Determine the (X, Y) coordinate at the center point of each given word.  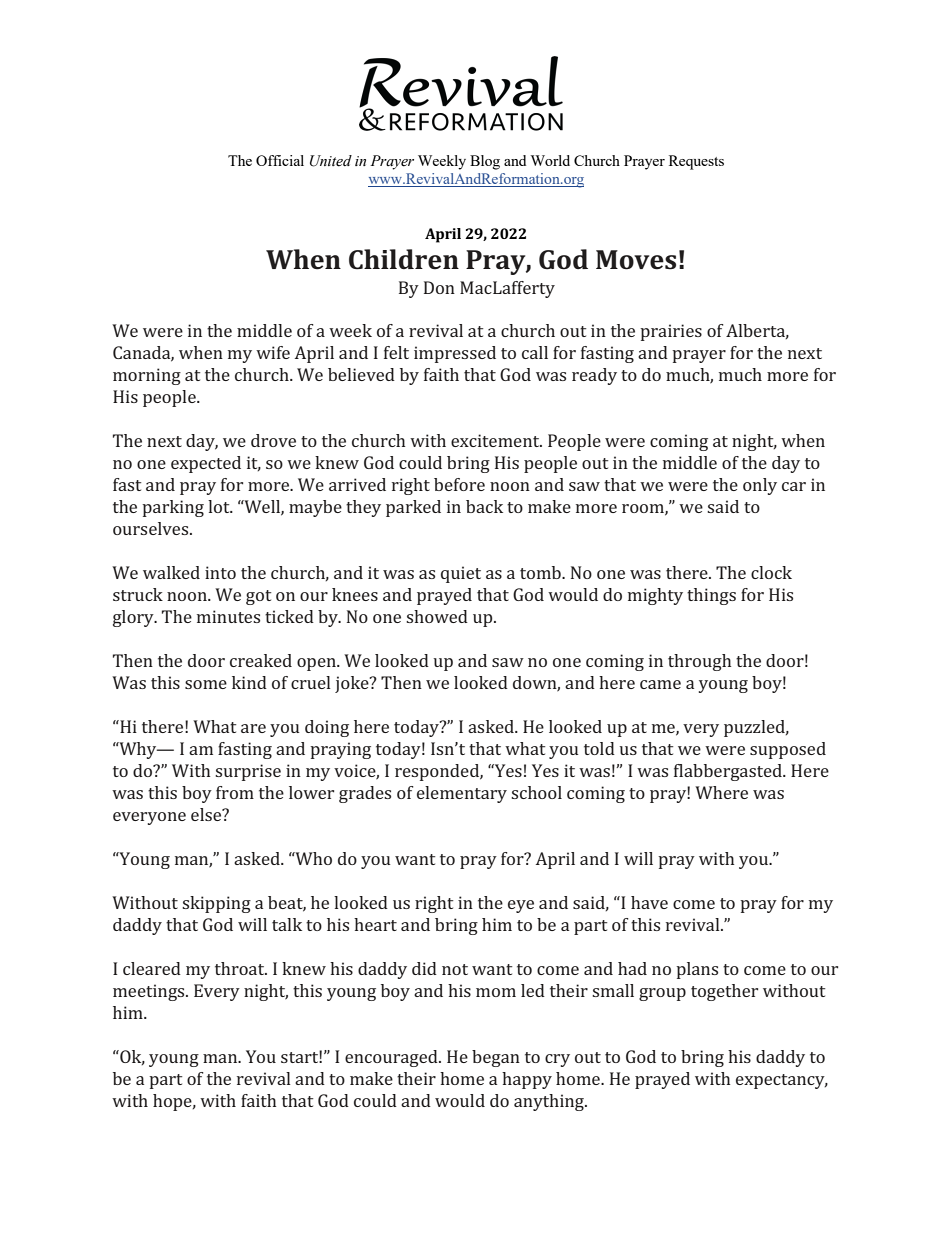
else (207, 814)
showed (437, 616)
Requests (696, 162)
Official (280, 160)
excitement (496, 440)
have (649, 902)
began (496, 1058)
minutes (228, 616)
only (760, 486)
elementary (462, 794)
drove (273, 440)
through (699, 662)
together (724, 992)
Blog (485, 162)
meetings (150, 992)
